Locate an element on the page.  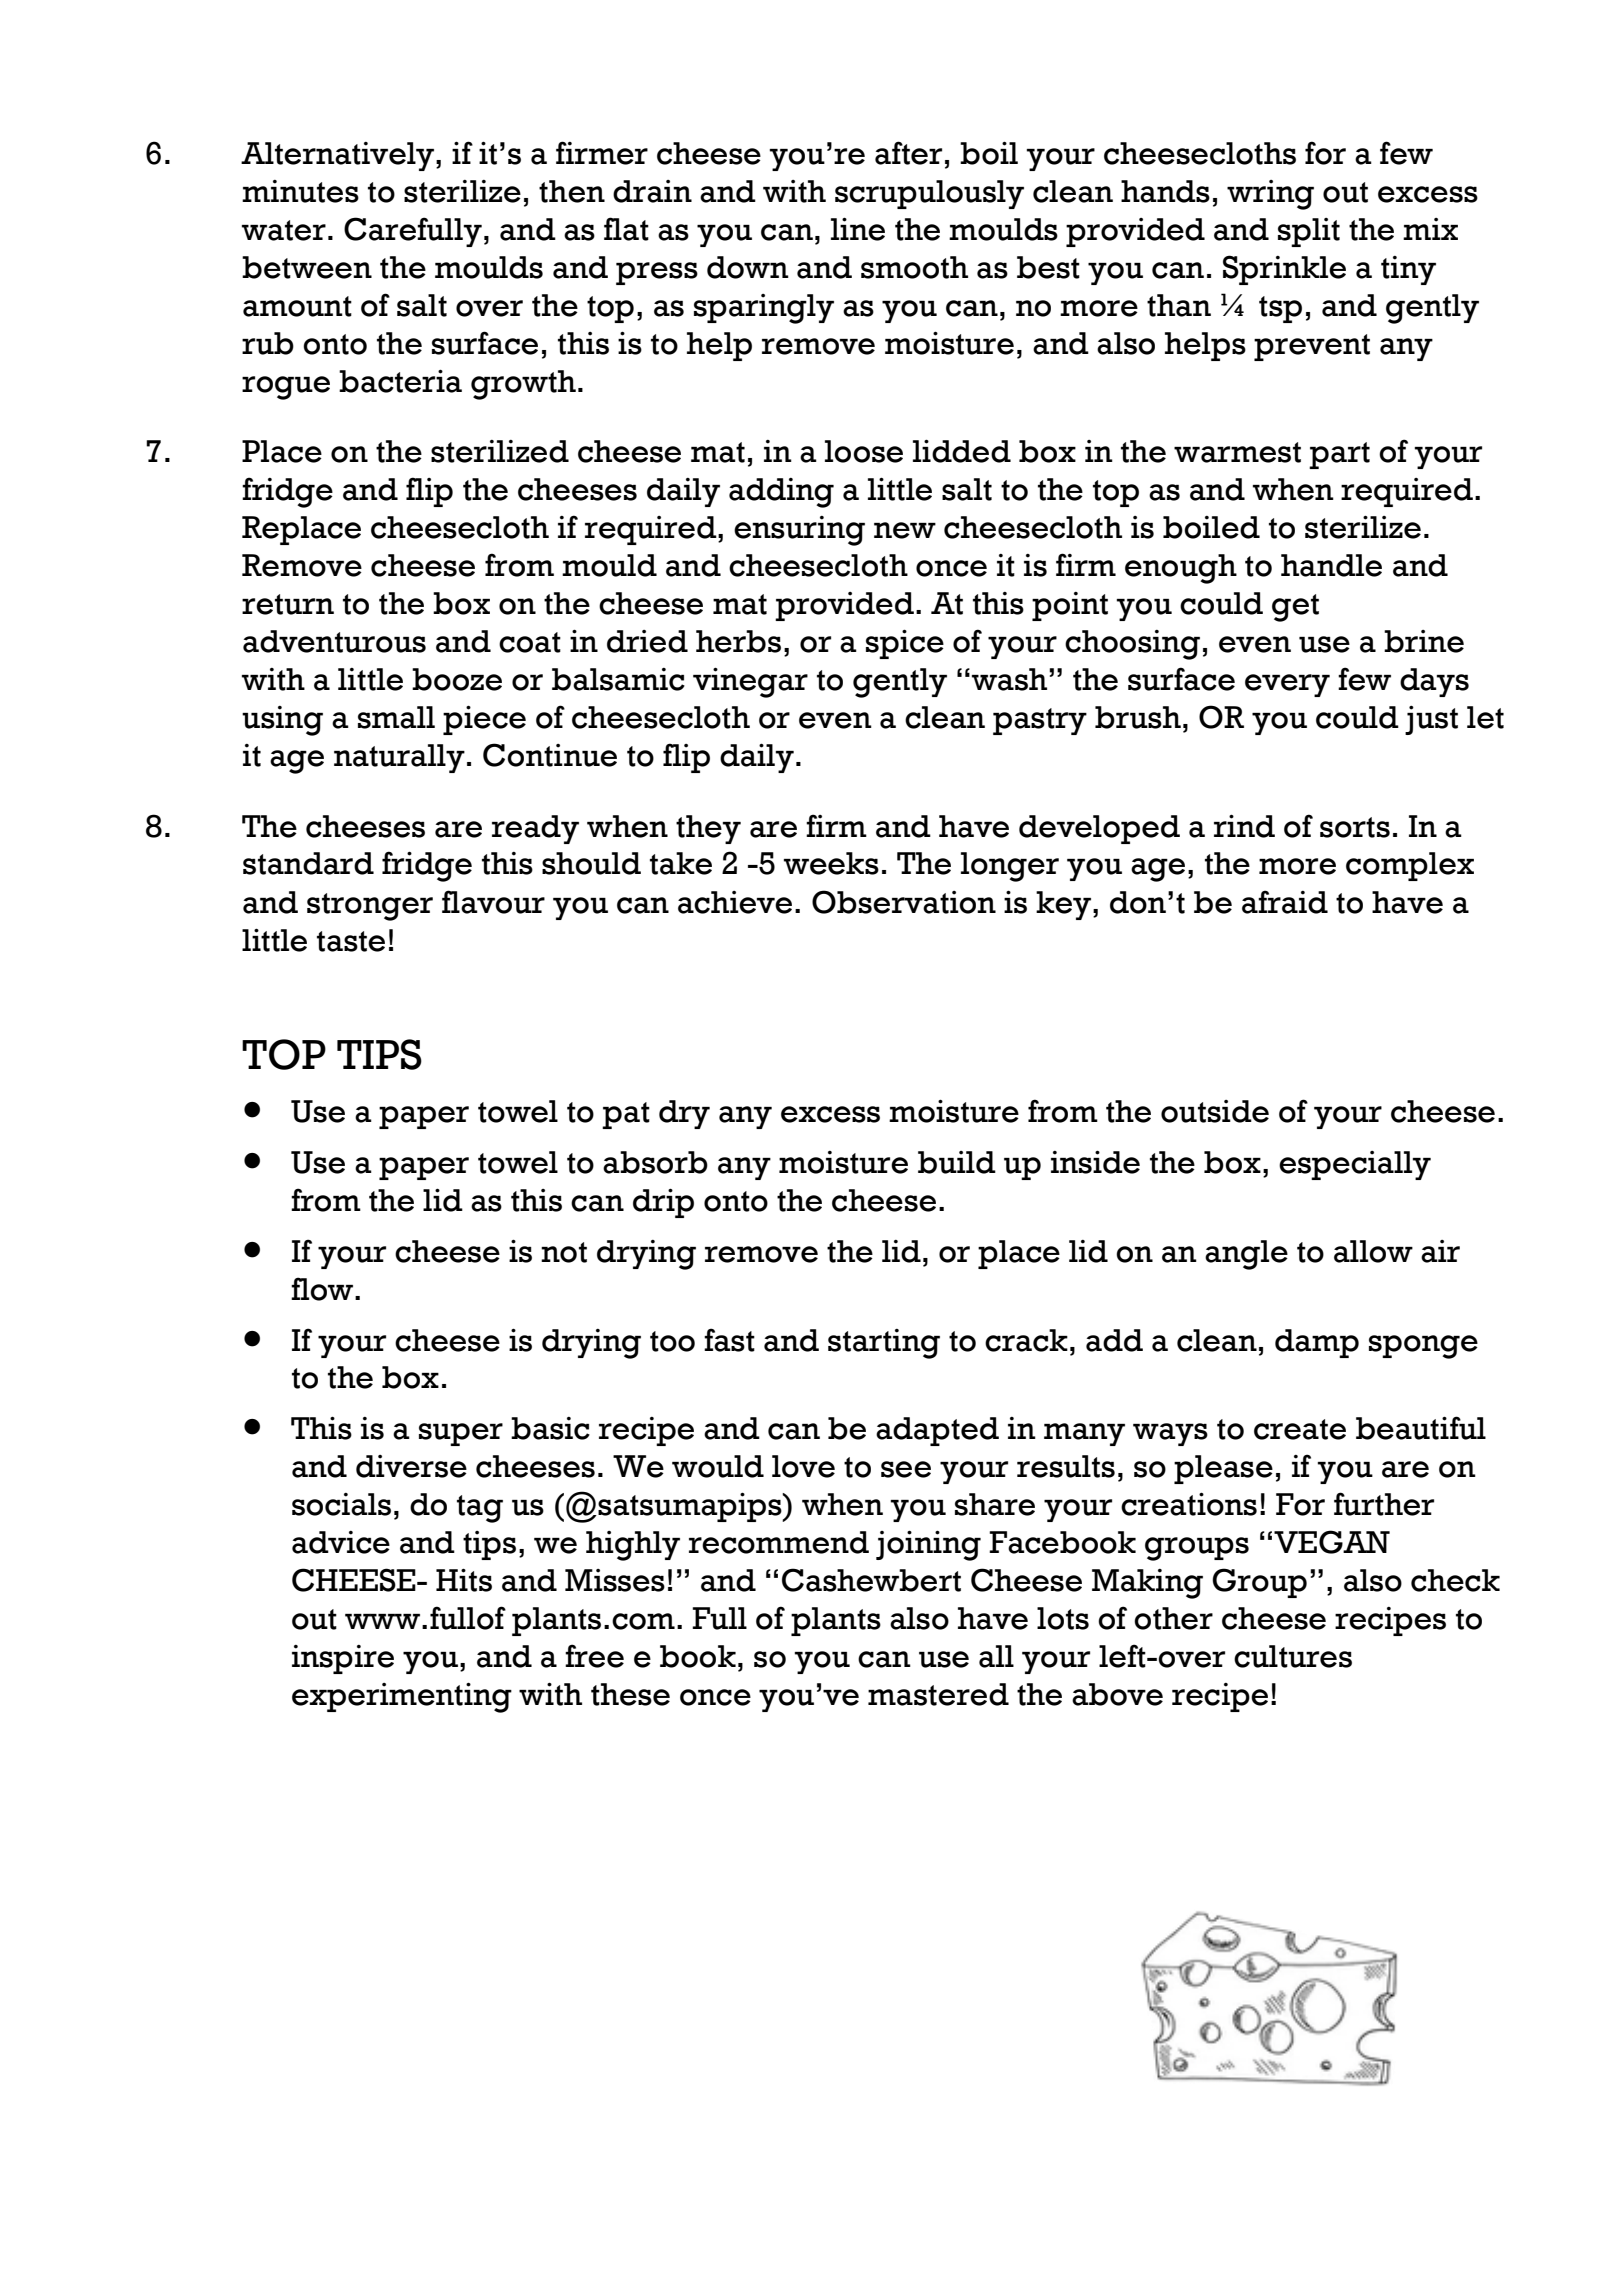
spice is located at coordinates (905, 644).
